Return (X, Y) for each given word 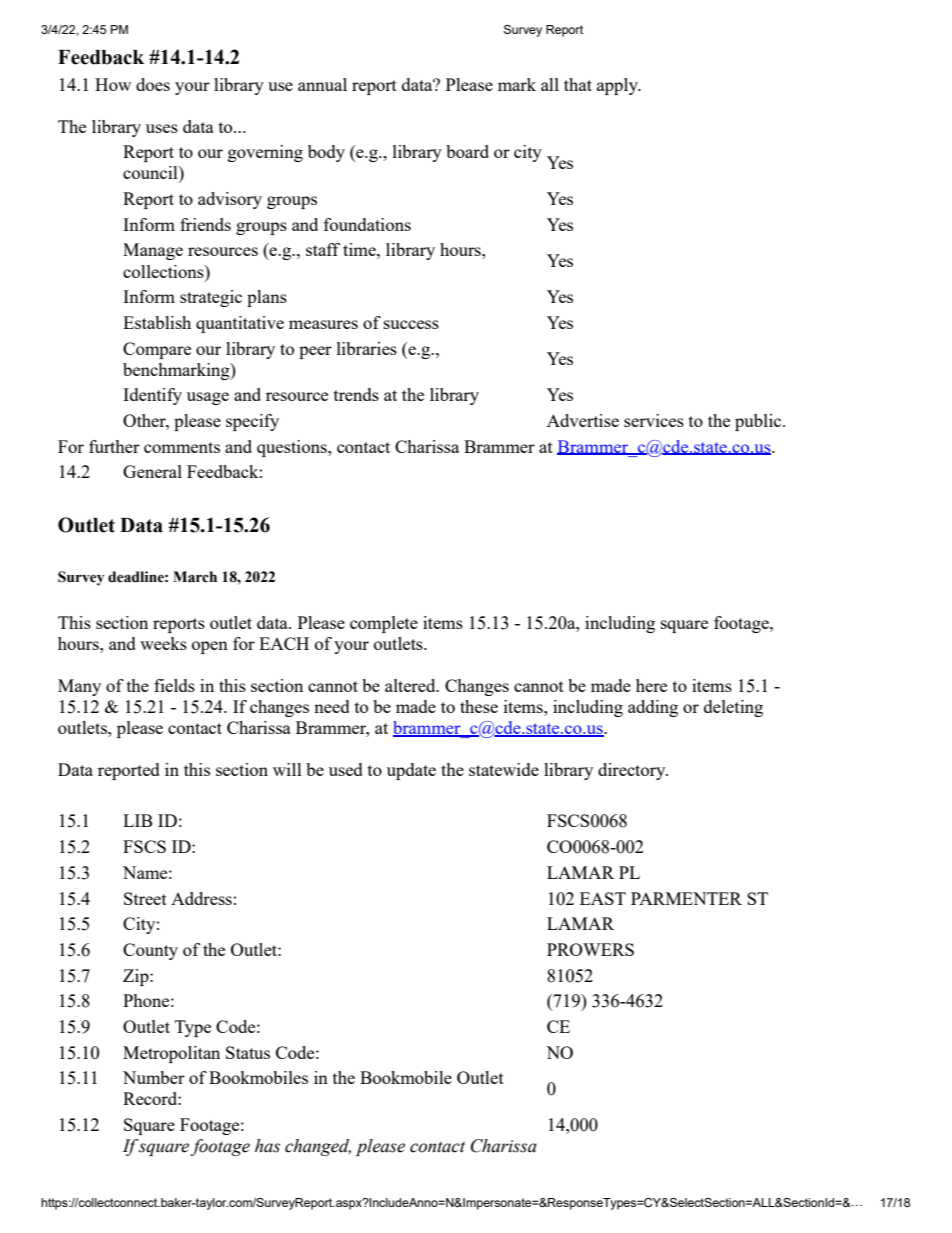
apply (618, 86)
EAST (603, 898)
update (411, 771)
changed (318, 1147)
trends (356, 394)
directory (633, 771)
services (654, 420)
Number (154, 1077)
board (467, 151)
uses (162, 128)
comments (182, 447)
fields (174, 685)
